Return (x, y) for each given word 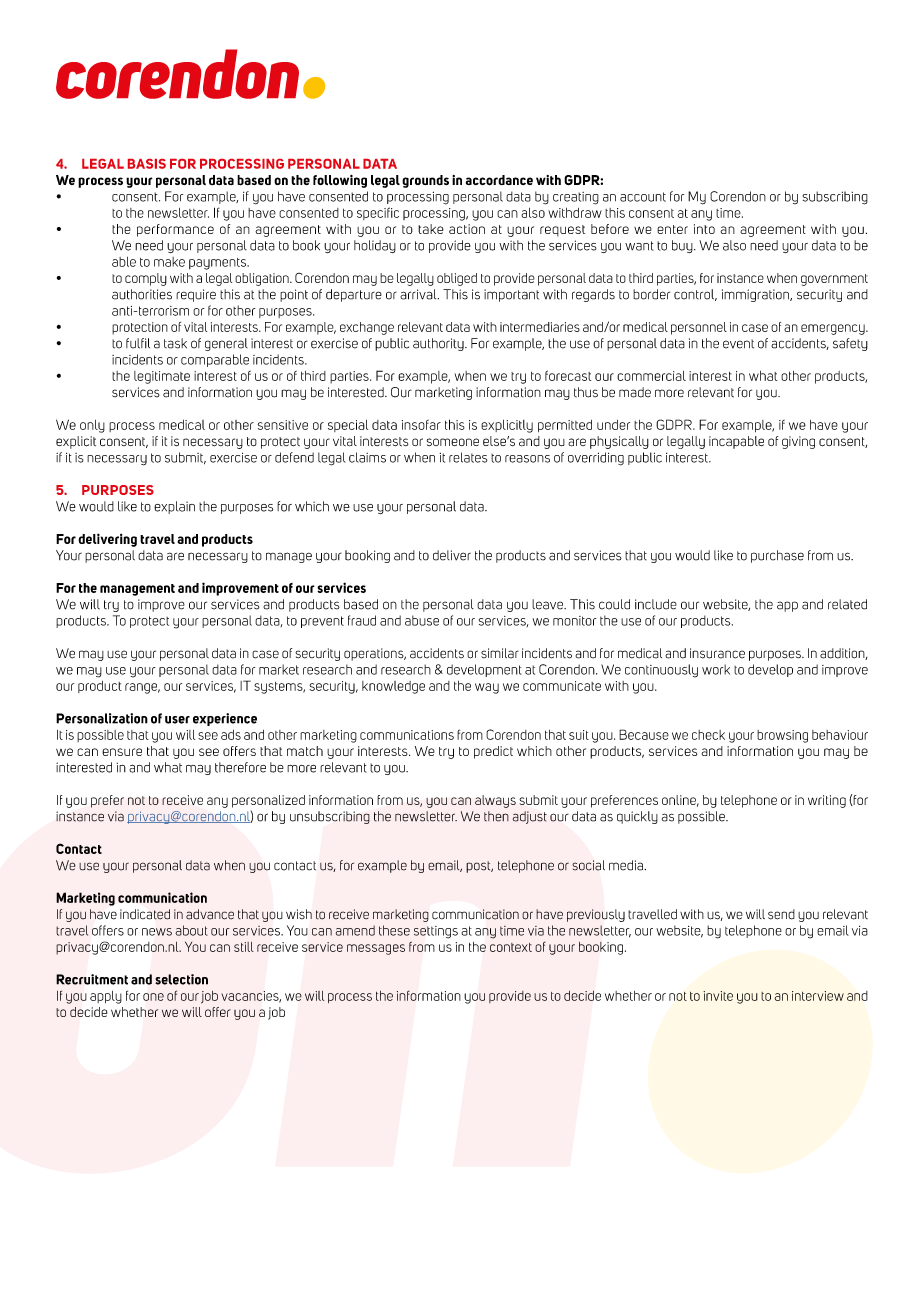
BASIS (147, 164)
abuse (422, 620)
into (704, 229)
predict (493, 752)
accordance (499, 180)
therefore (240, 767)
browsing (782, 736)
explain (174, 507)
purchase (777, 556)
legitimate (162, 377)
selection (181, 979)
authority (439, 344)
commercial (651, 376)
